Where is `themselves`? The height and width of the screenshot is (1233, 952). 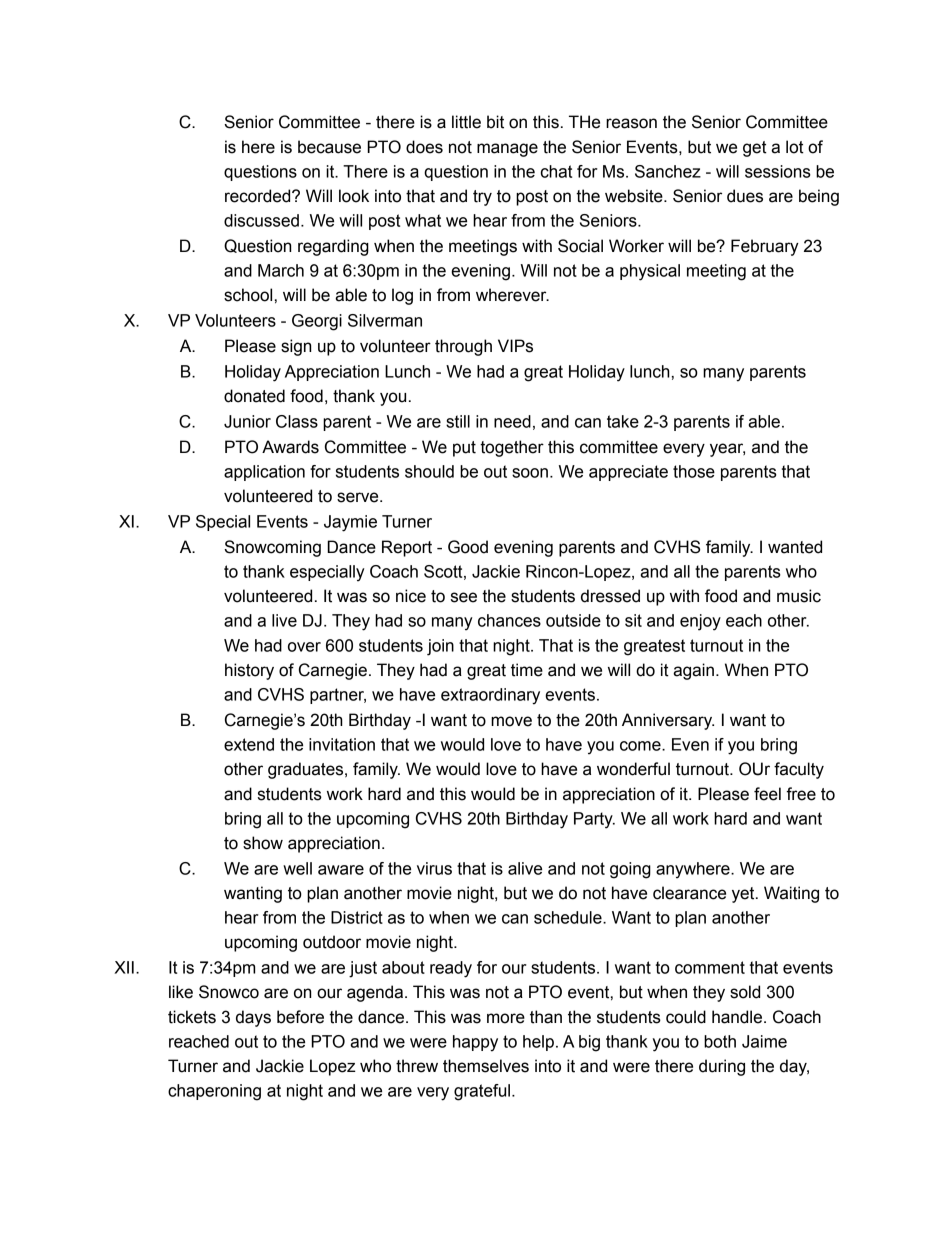 themselves is located at coordinates (486, 1066).
